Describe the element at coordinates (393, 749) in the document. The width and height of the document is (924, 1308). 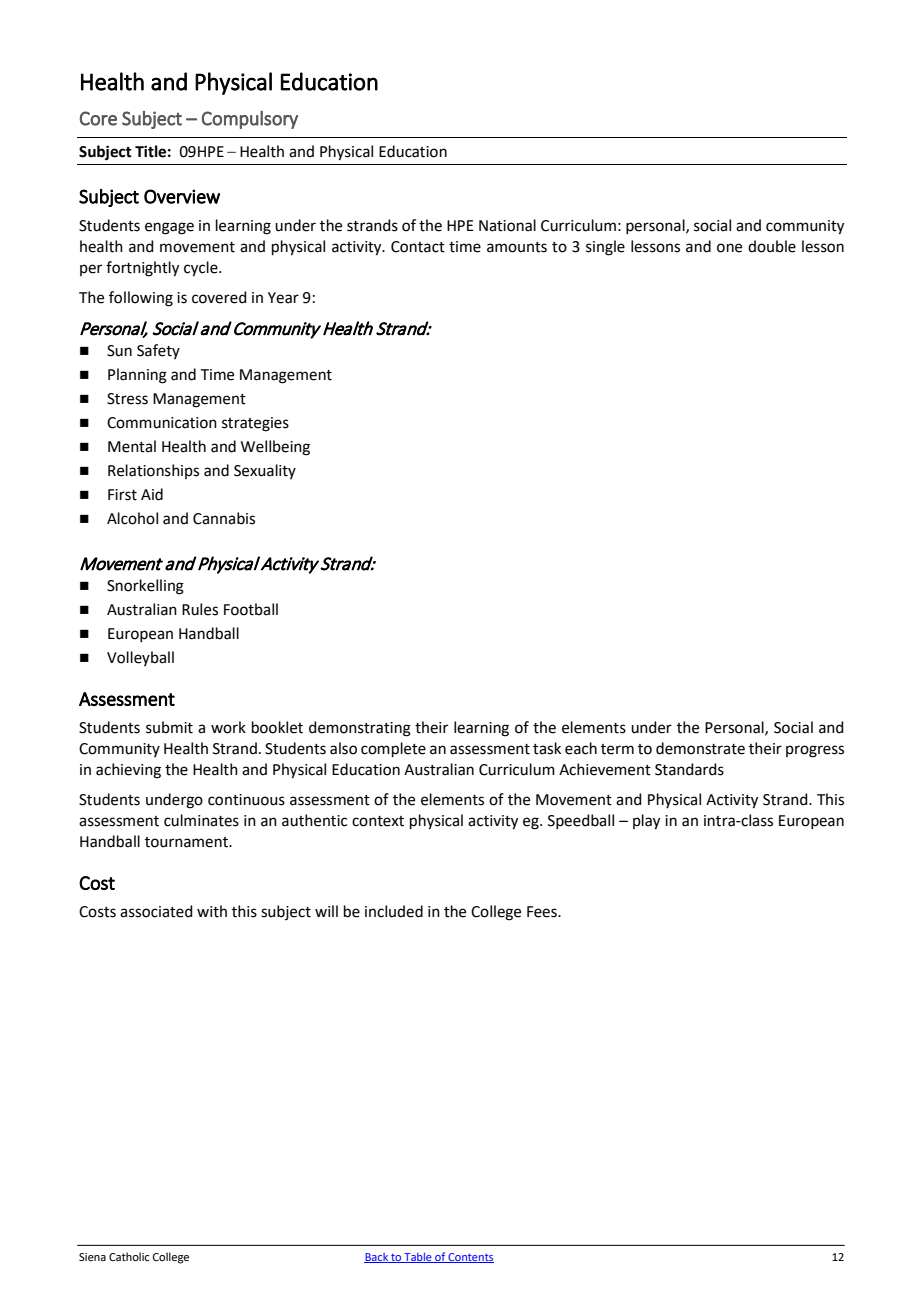
I see `complete` at that location.
